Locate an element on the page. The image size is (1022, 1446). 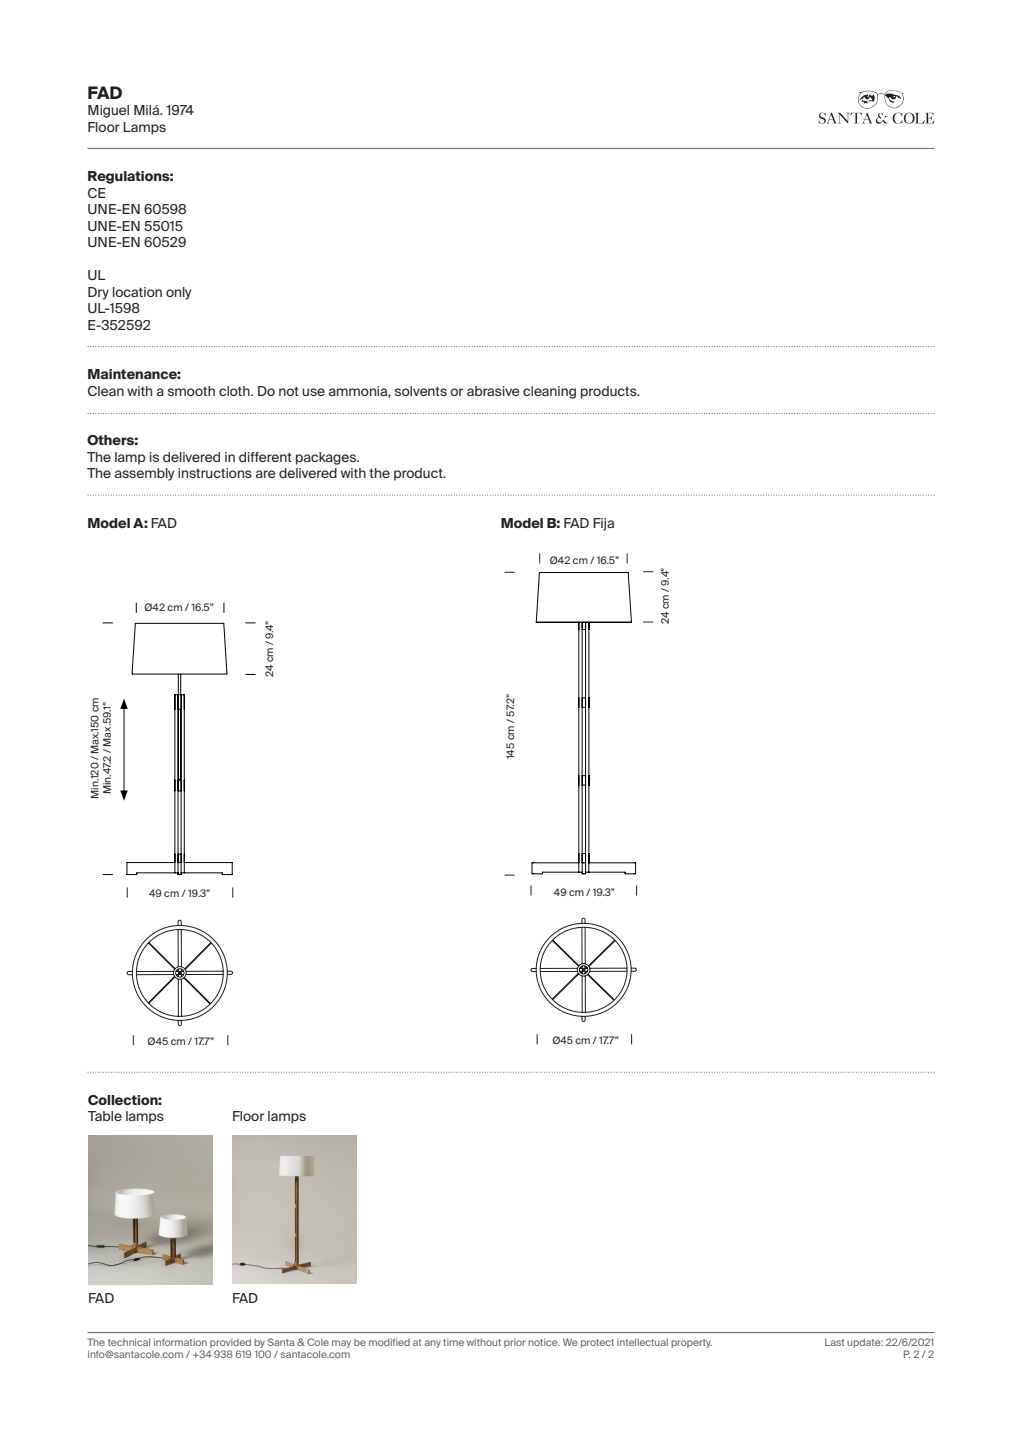
use is located at coordinates (313, 392).
